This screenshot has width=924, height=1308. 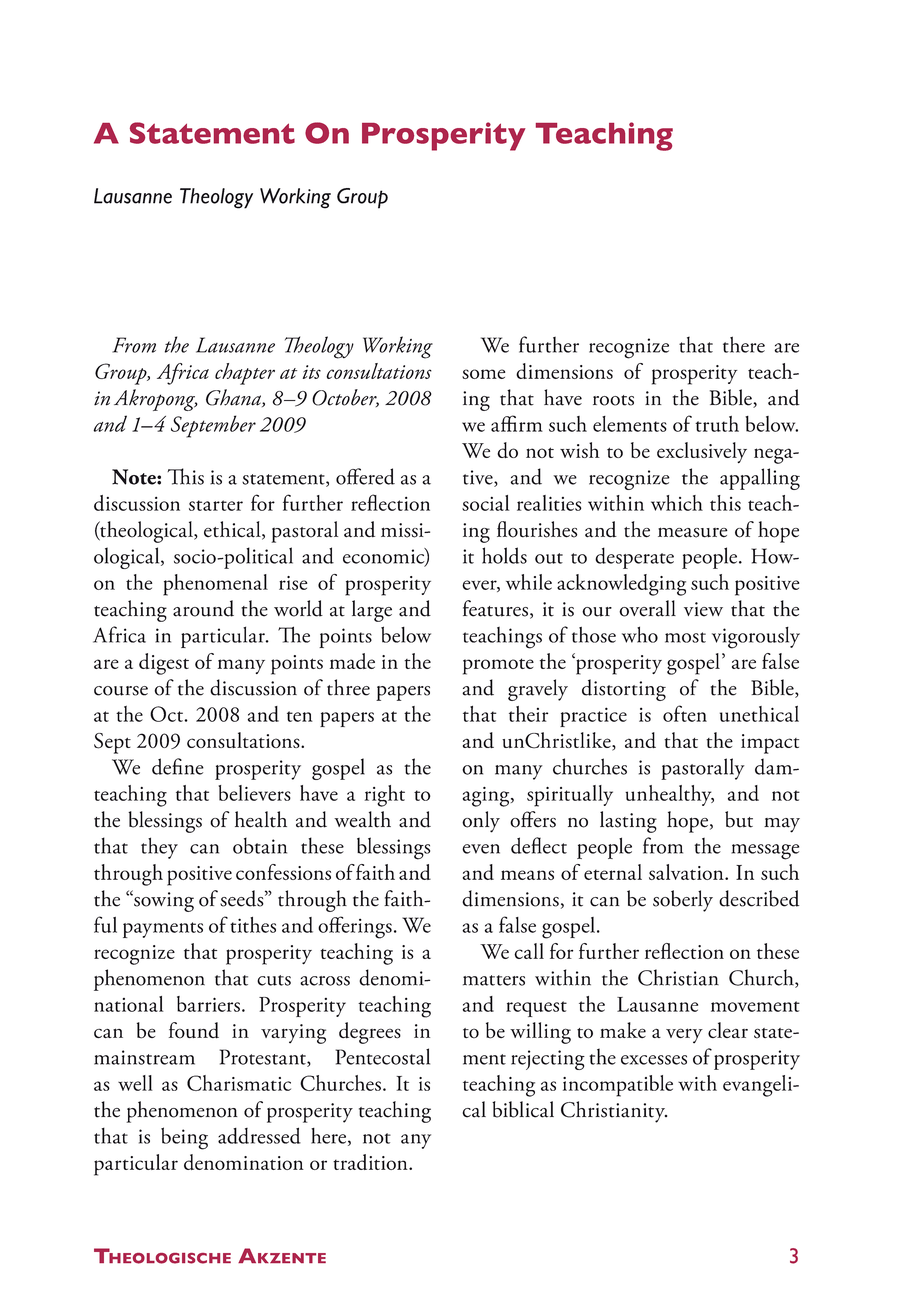 What do you see at coordinates (498, 666) in the screenshot?
I see `promote` at bounding box center [498, 666].
